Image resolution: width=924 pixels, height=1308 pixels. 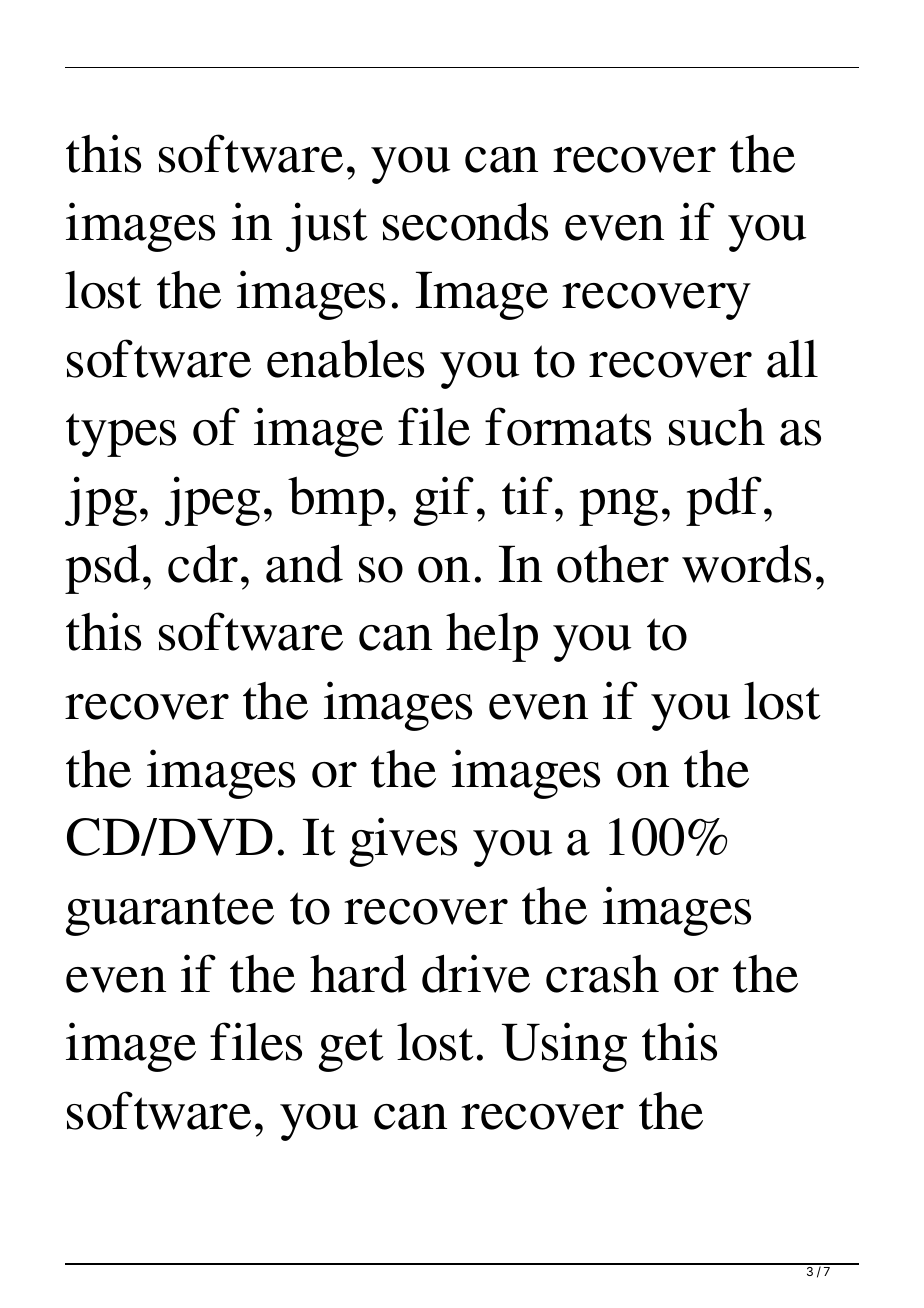 What do you see at coordinates (327, 227) in the screenshot?
I see `just` at bounding box center [327, 227].
